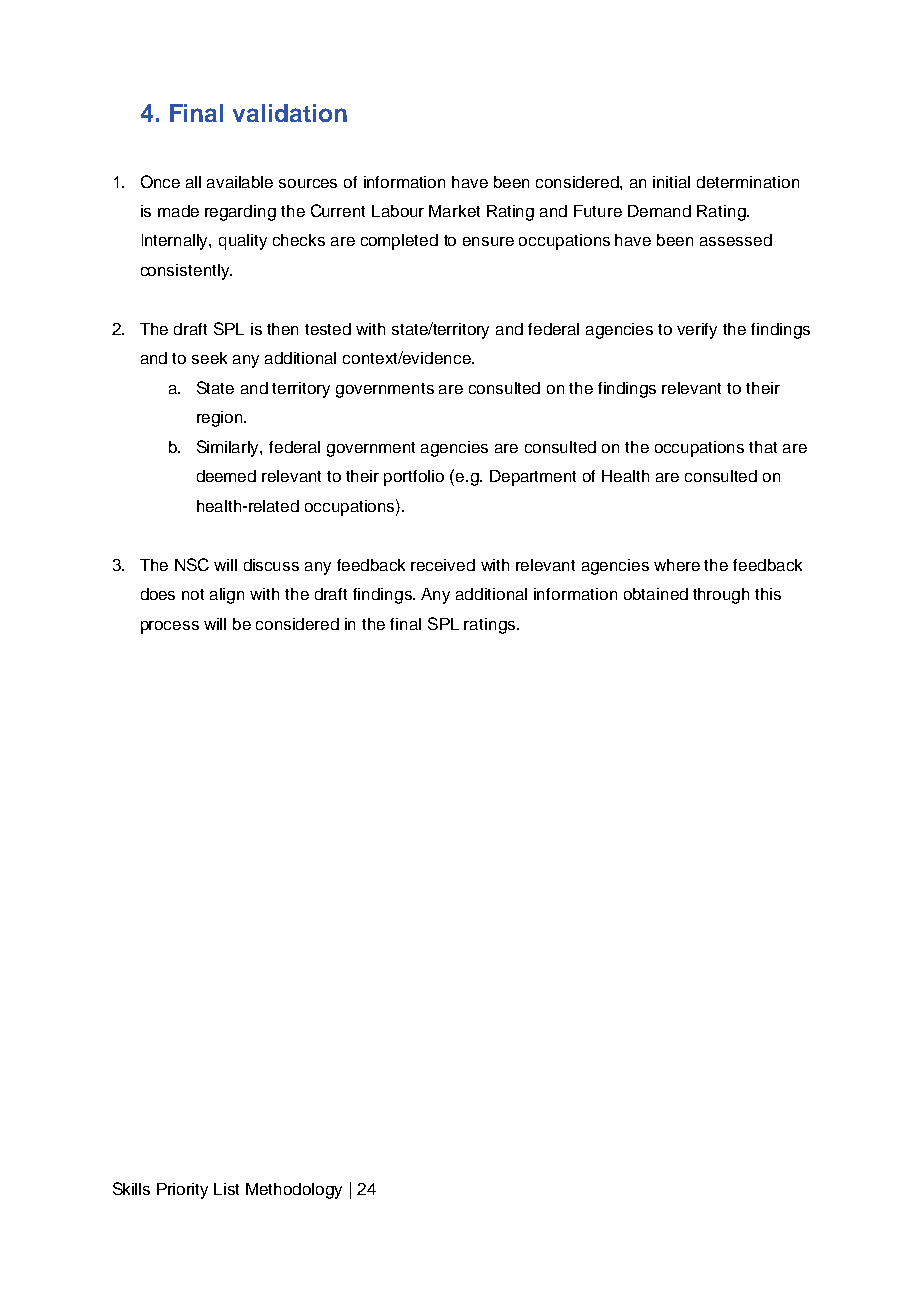 The width and height of the screenshot is (924, 1308). Describe the element at coordinates (454, 211) in the screenshot. I see `Market` at that location.
